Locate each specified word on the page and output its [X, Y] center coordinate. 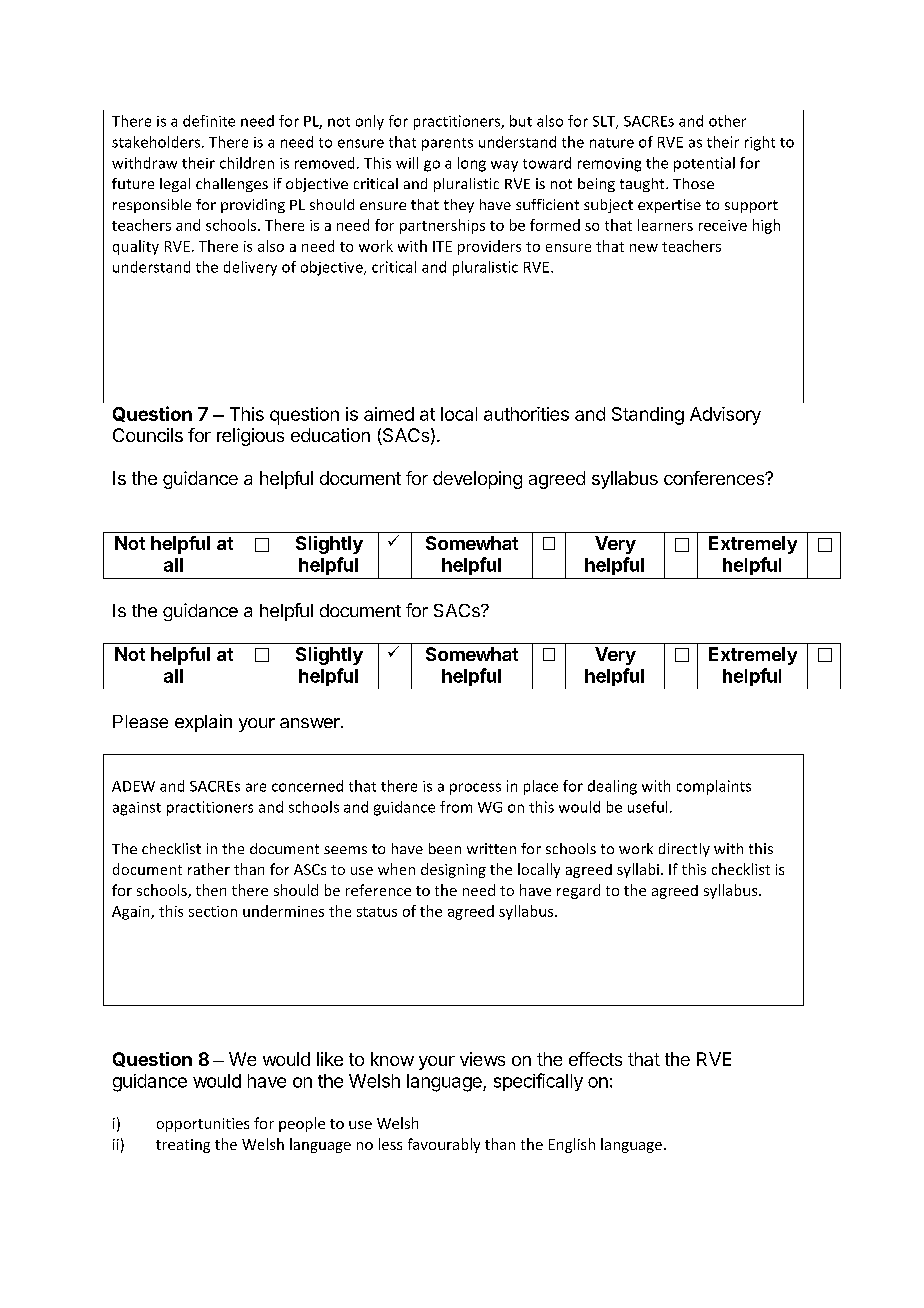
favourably [444, 1145]
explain [203, 723]
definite [209, 121]
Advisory [725, 416]
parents [447, 144]
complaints [714, 787]
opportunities [203, 1125]
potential [704, 164]
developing [477, 480]
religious [250, 437]
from [456, 807]
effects [595, 1059]
